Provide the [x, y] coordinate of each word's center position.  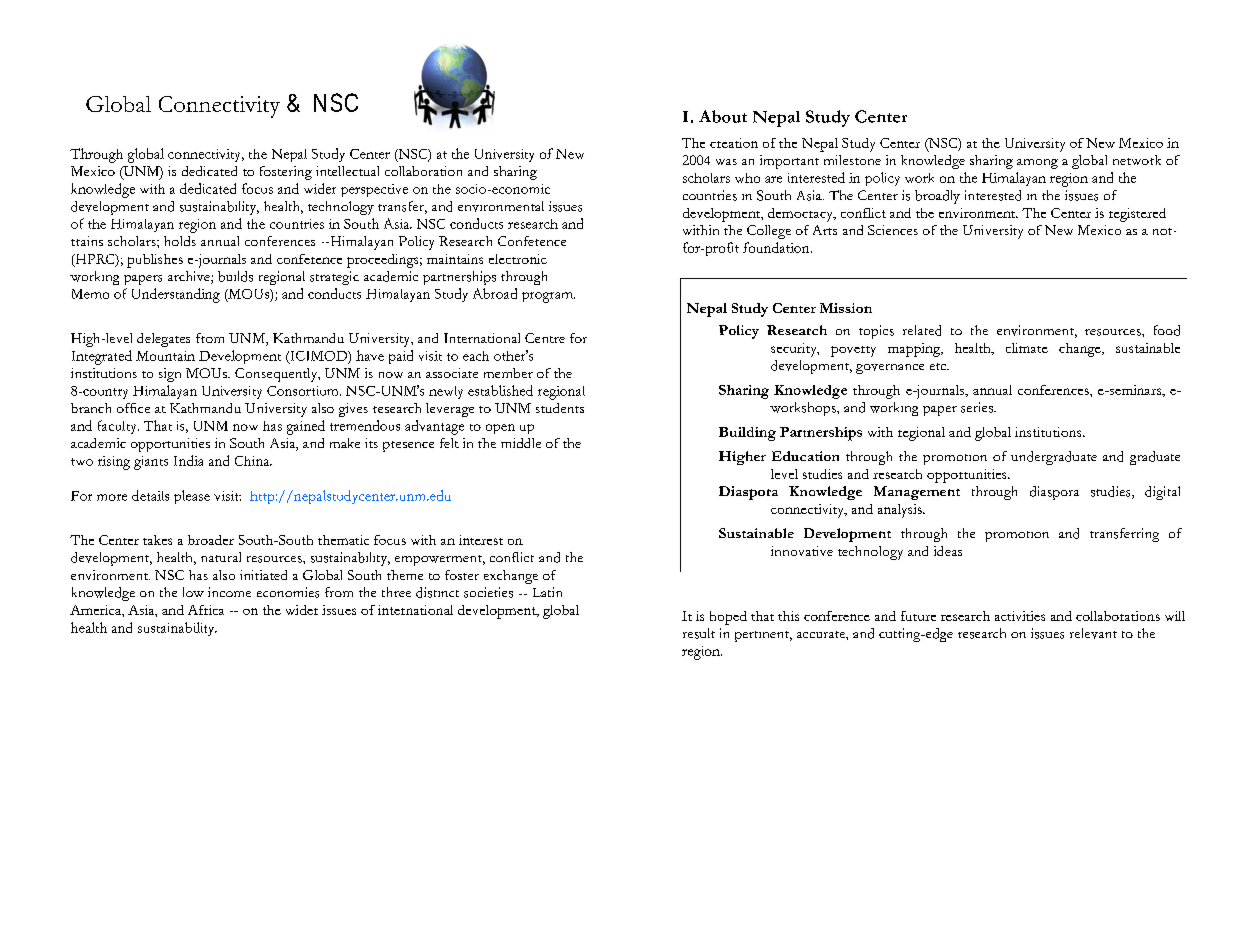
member [508, 373]
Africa [206, 610]
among [1037, 164]
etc [939, 366]
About [723, 116]
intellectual [347, 171]
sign [170, 375]
